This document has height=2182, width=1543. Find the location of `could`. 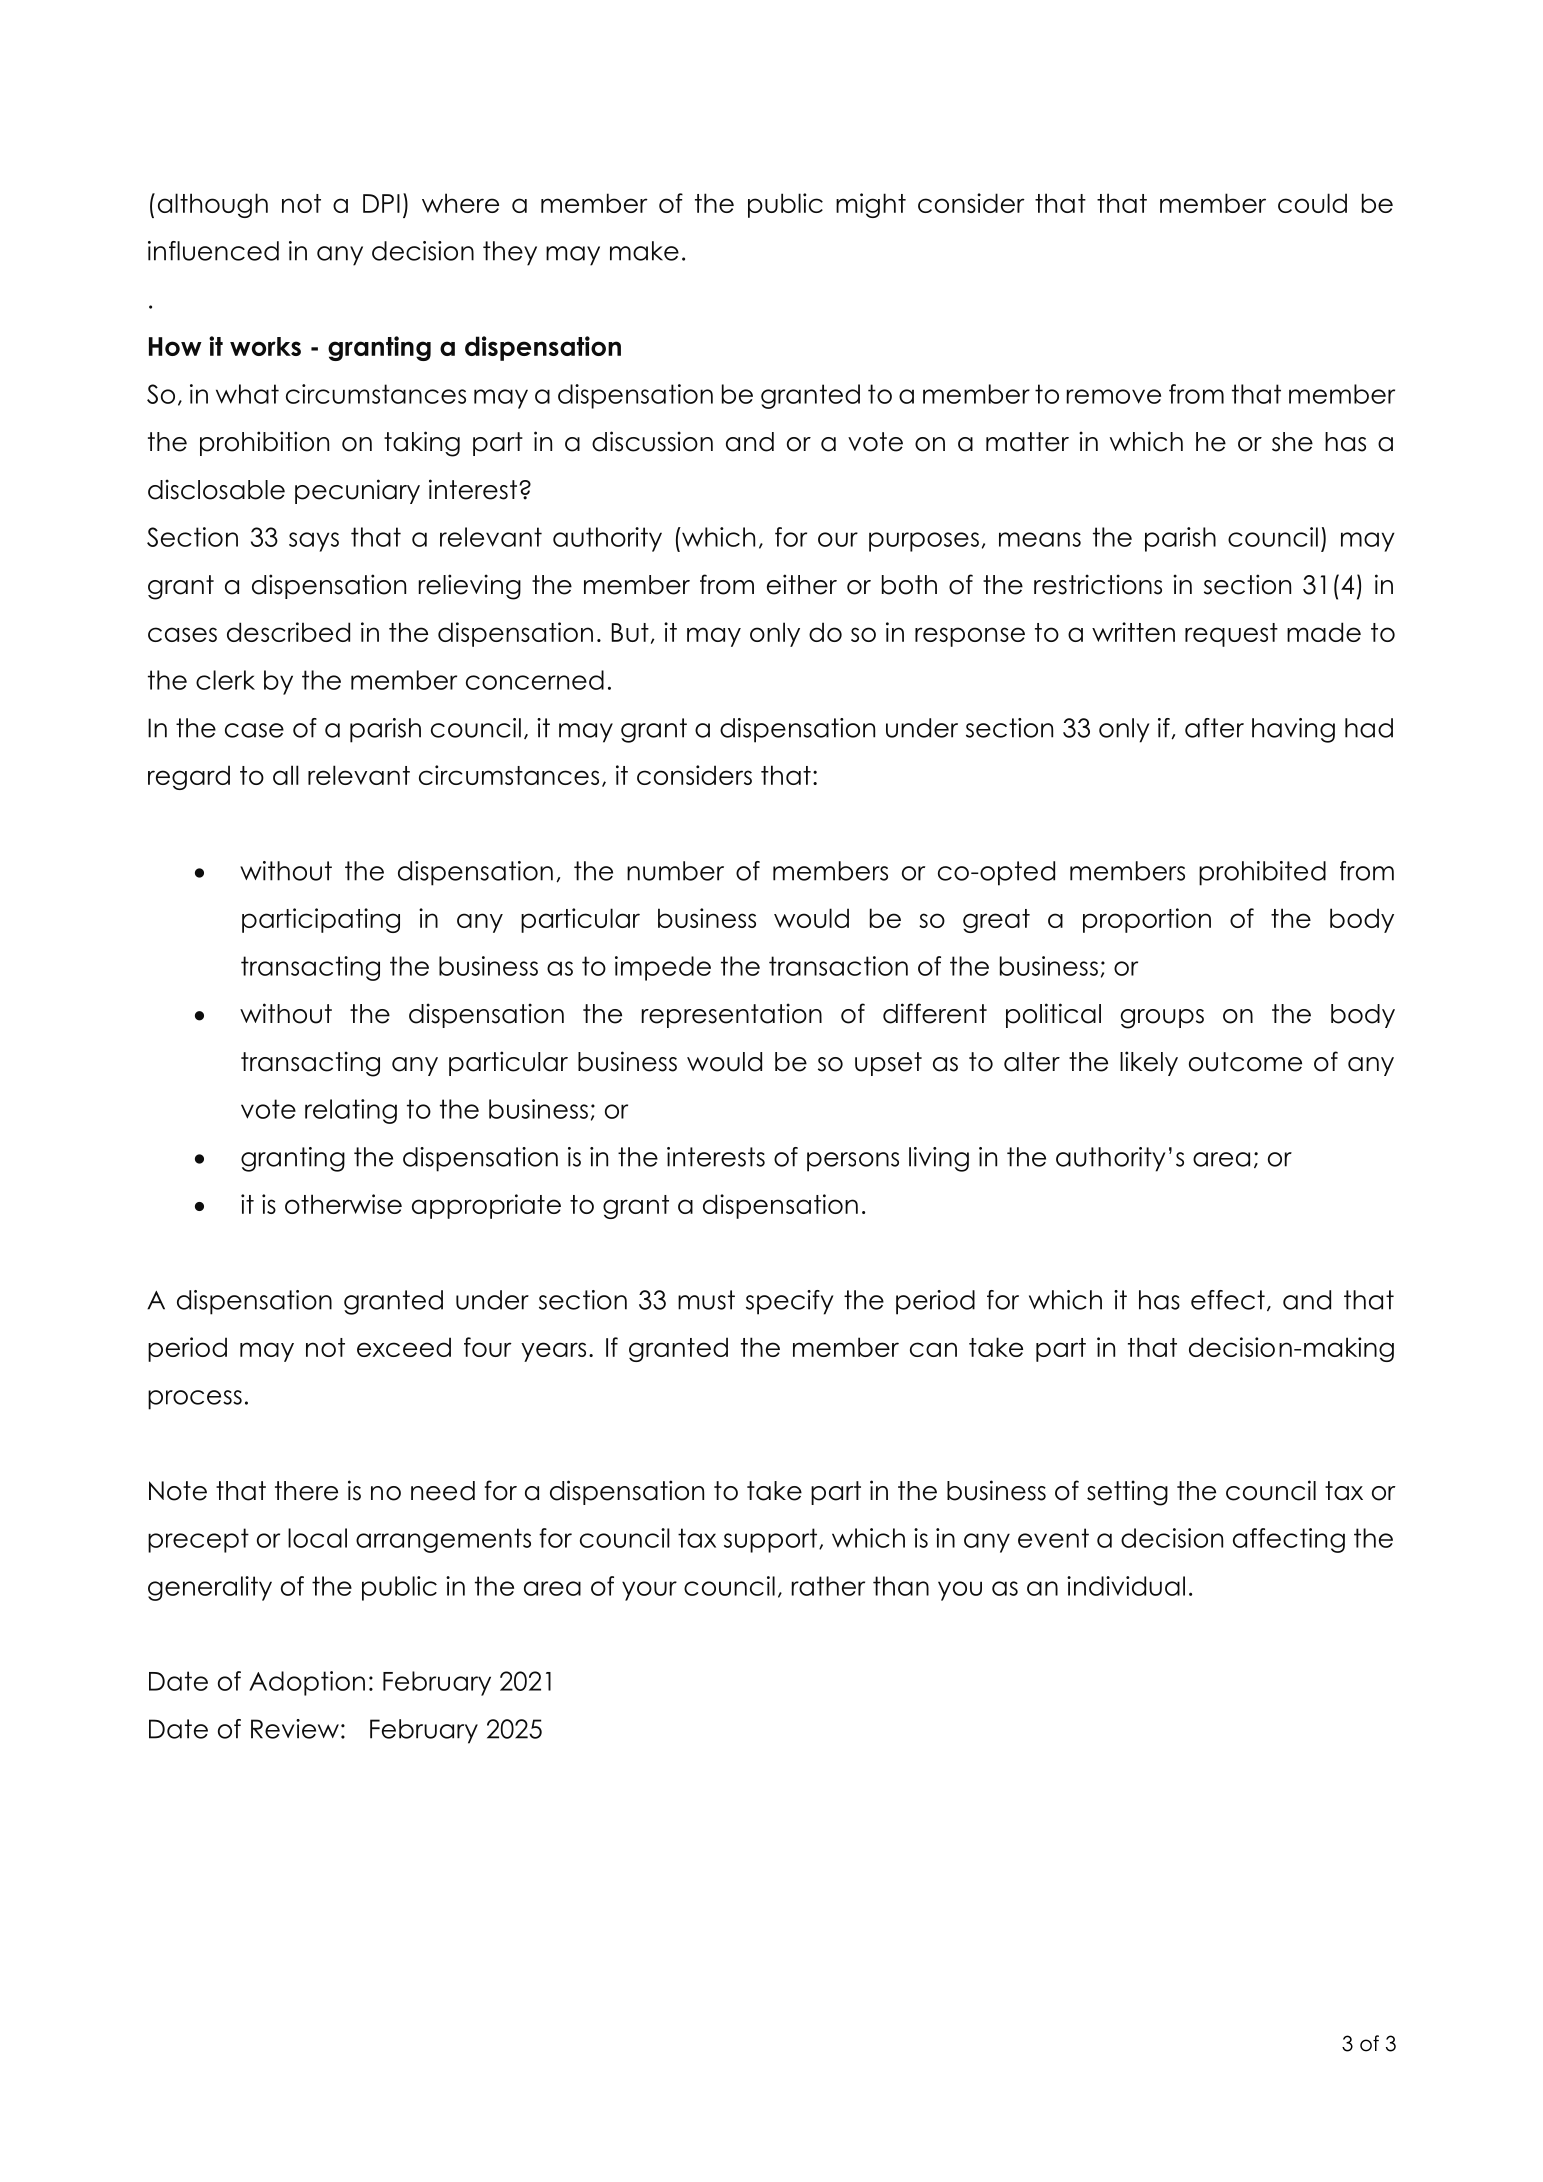

could is located at coordinates (1312, 203).
